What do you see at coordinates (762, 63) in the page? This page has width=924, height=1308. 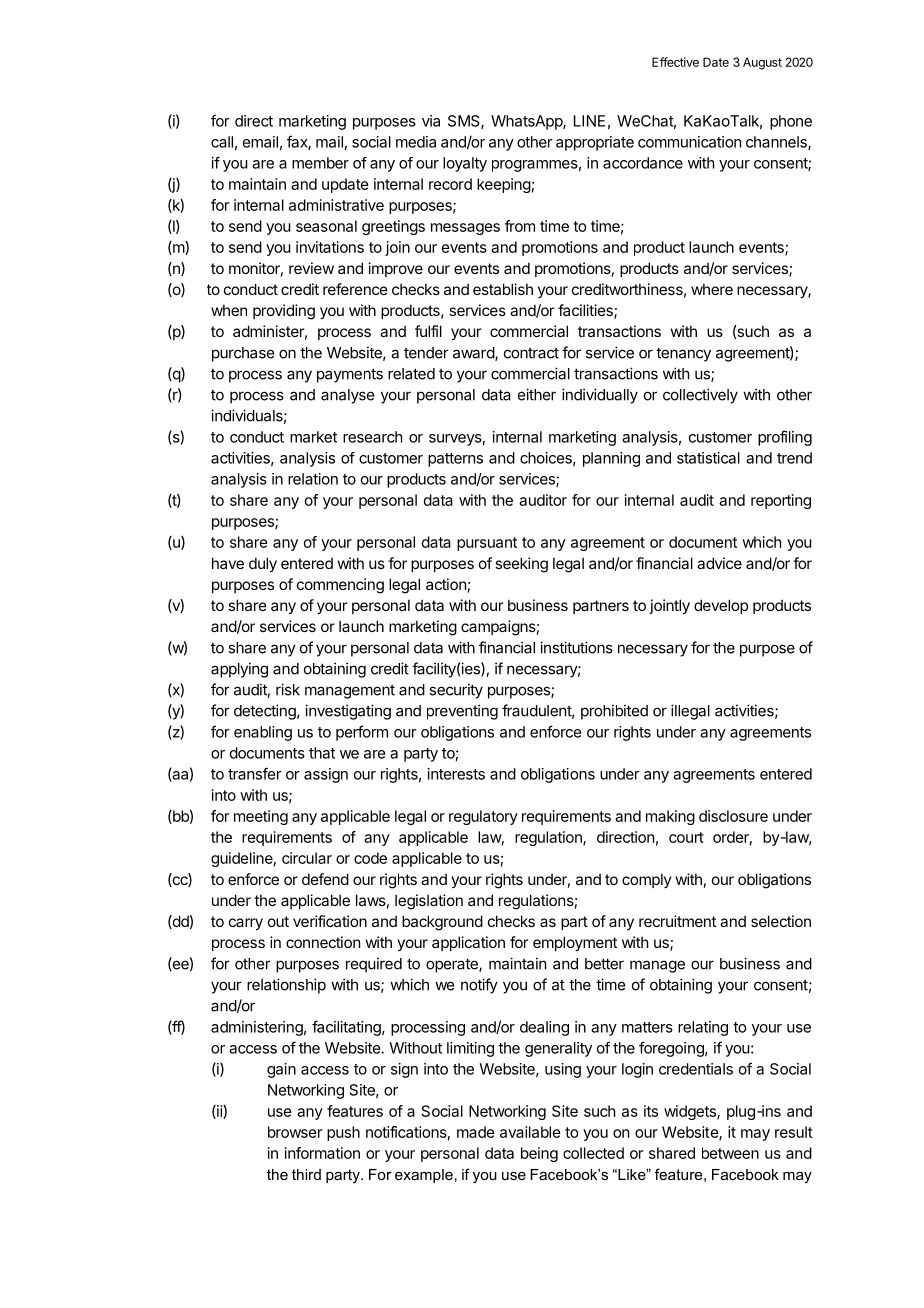 I see `August` at bounding box center [762, 63].
